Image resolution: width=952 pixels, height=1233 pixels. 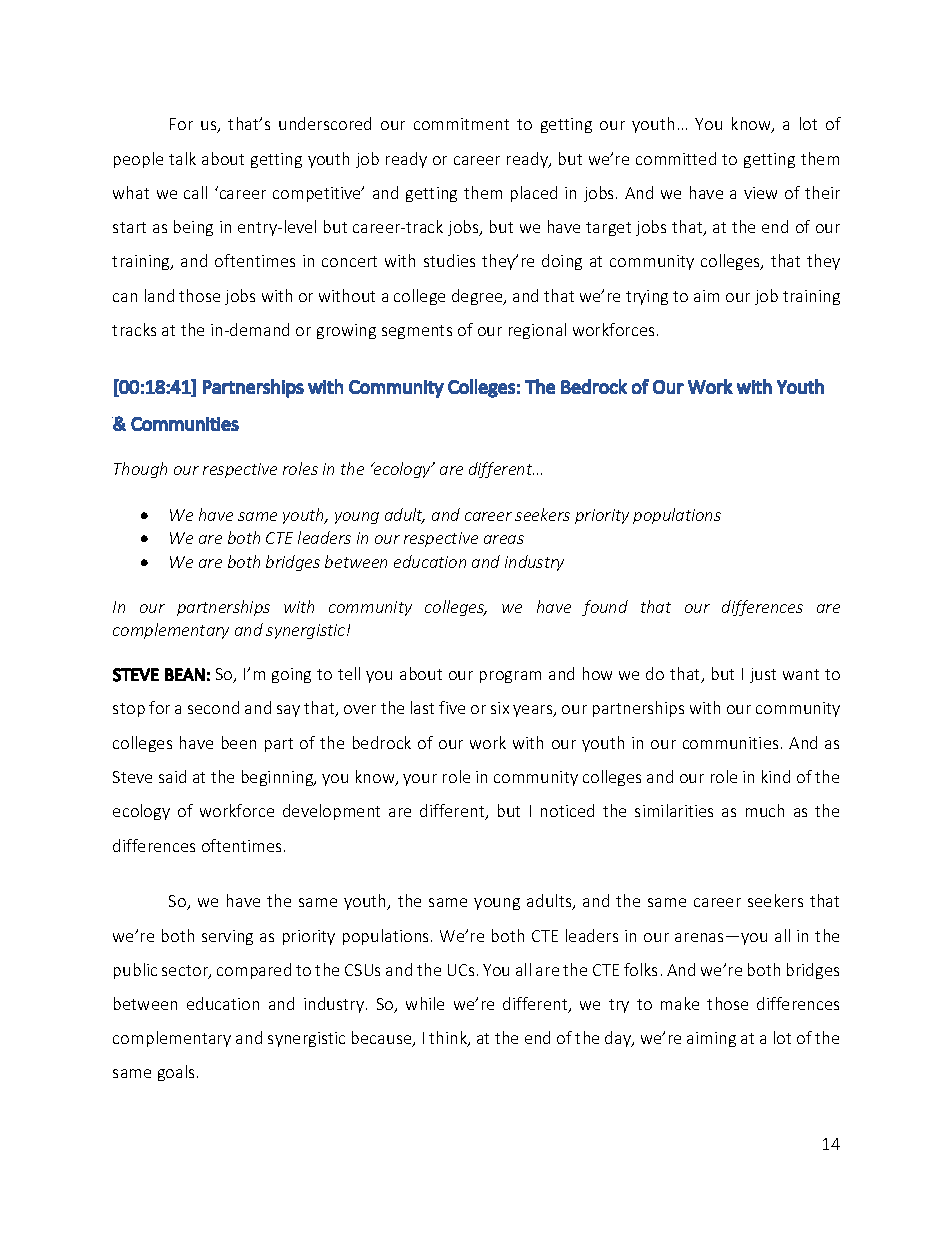 What do you see at coordinates (425, 1003) in the page?
I see `while` at bounding box center [425, 1003].
